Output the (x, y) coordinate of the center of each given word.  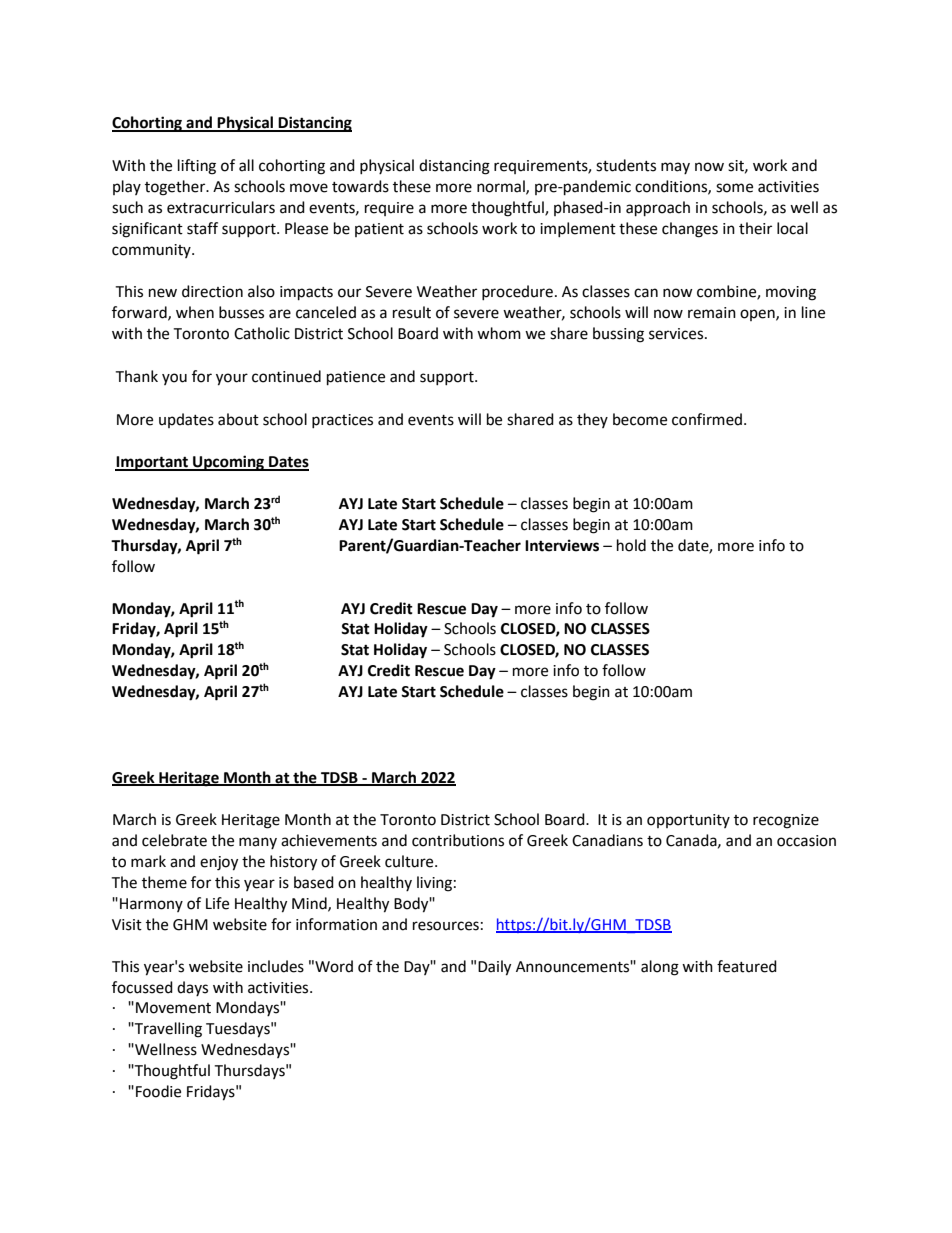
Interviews (562, 545)
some (734, 188)
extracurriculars (221, 207)
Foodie (158, 1091)
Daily (494, 968)
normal (502, 187)
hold (631, 545)
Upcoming (229, 463)
